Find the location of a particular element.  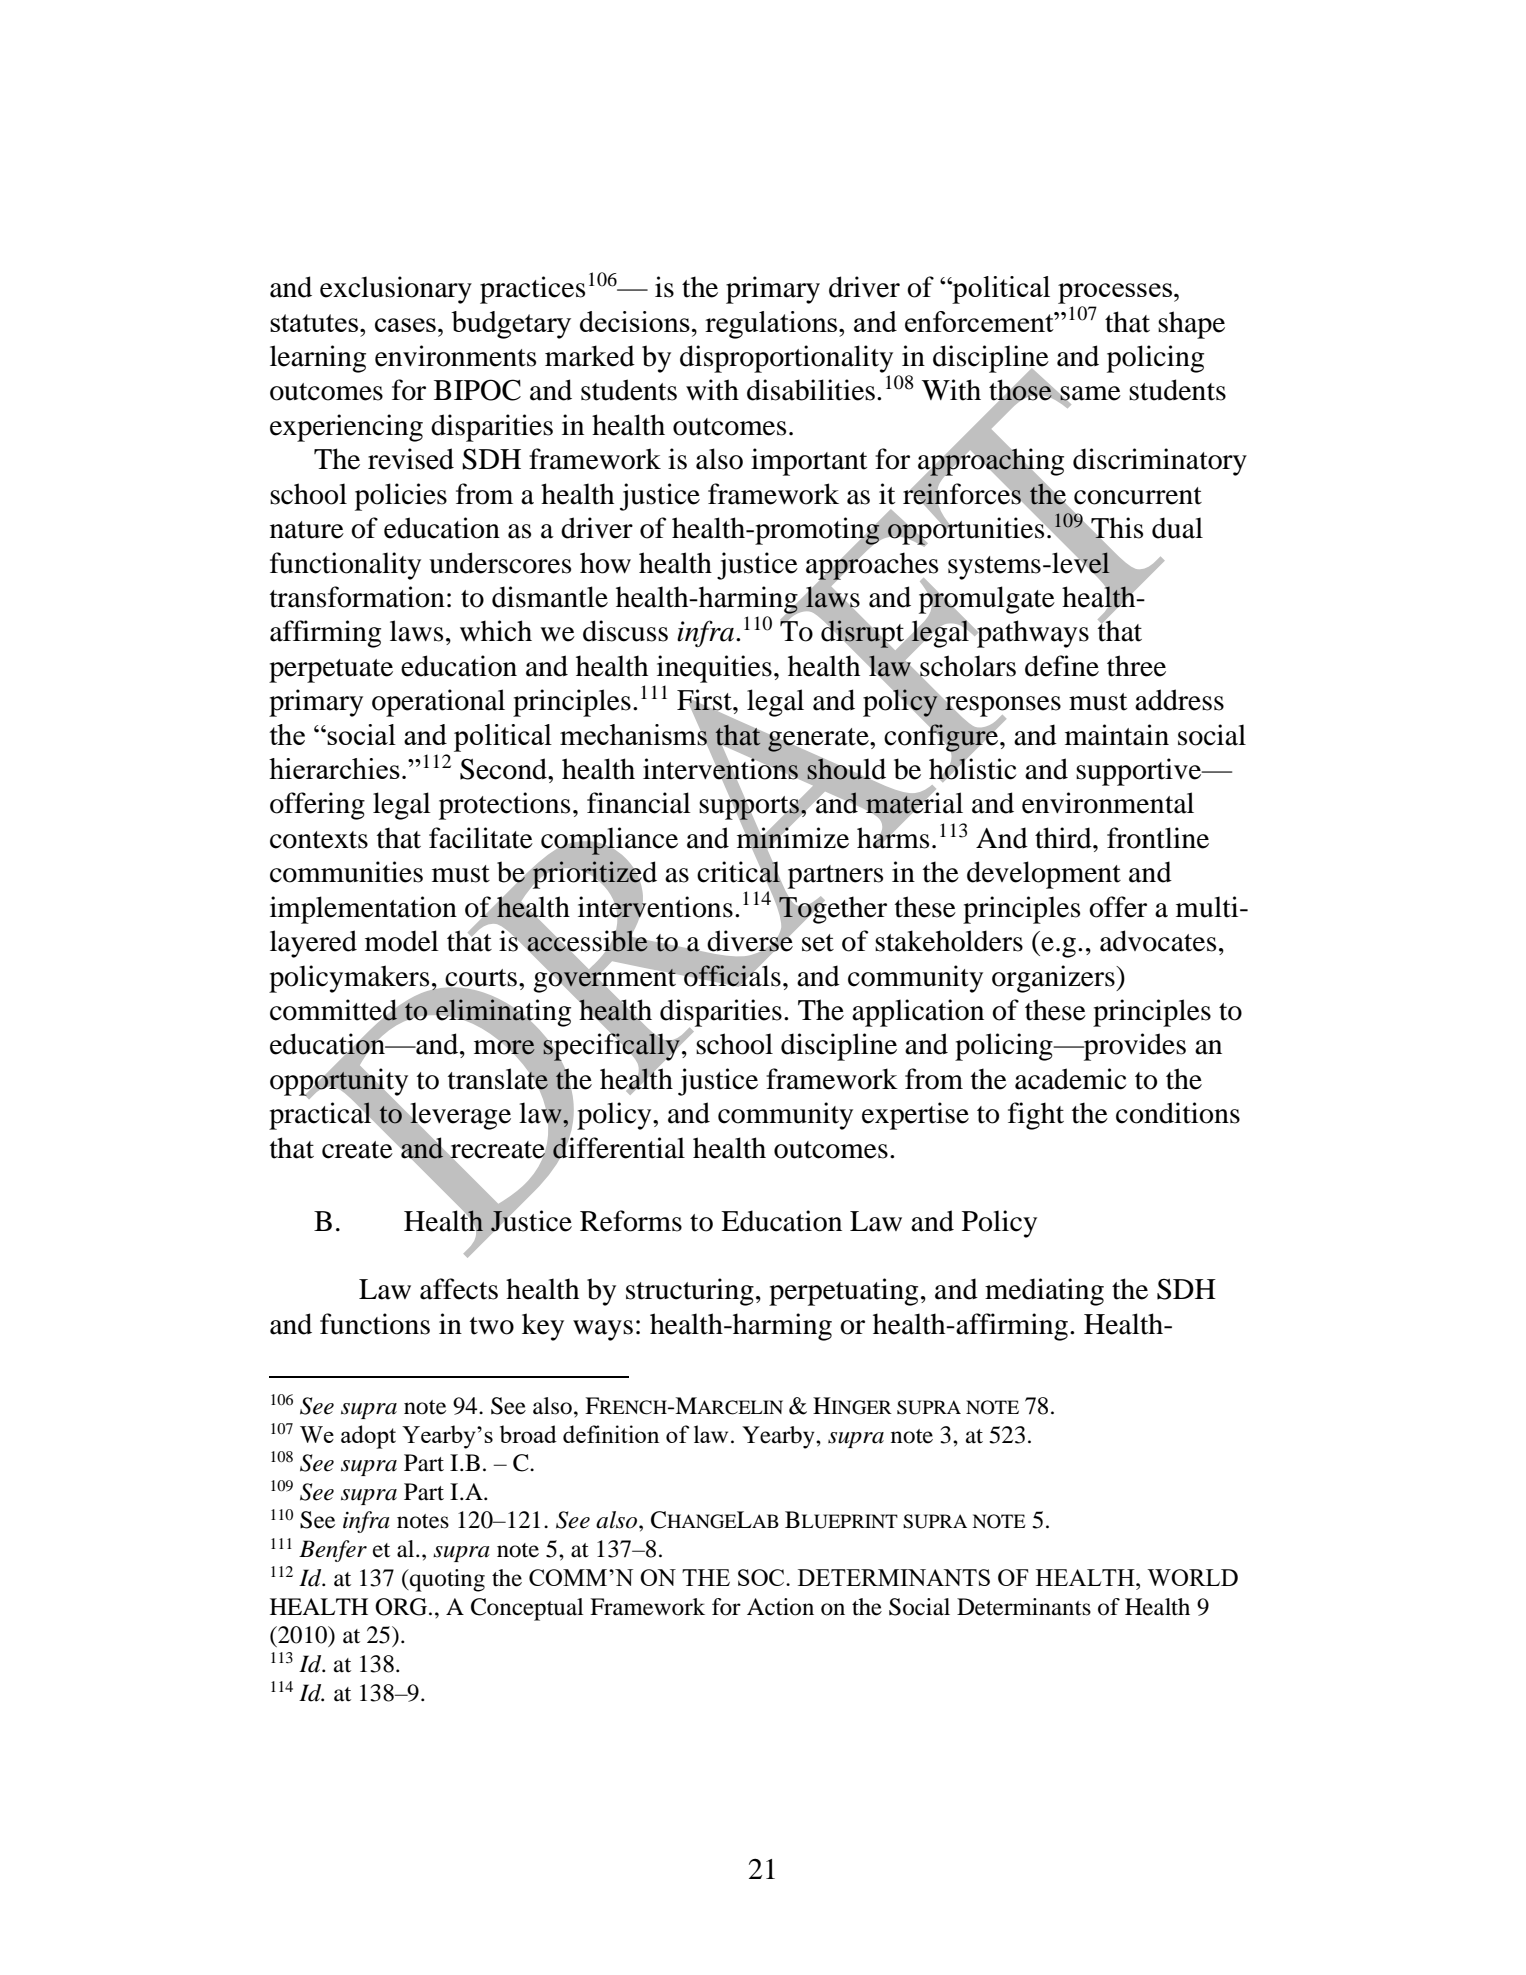

processes is located at coordinates (1115, 293).
